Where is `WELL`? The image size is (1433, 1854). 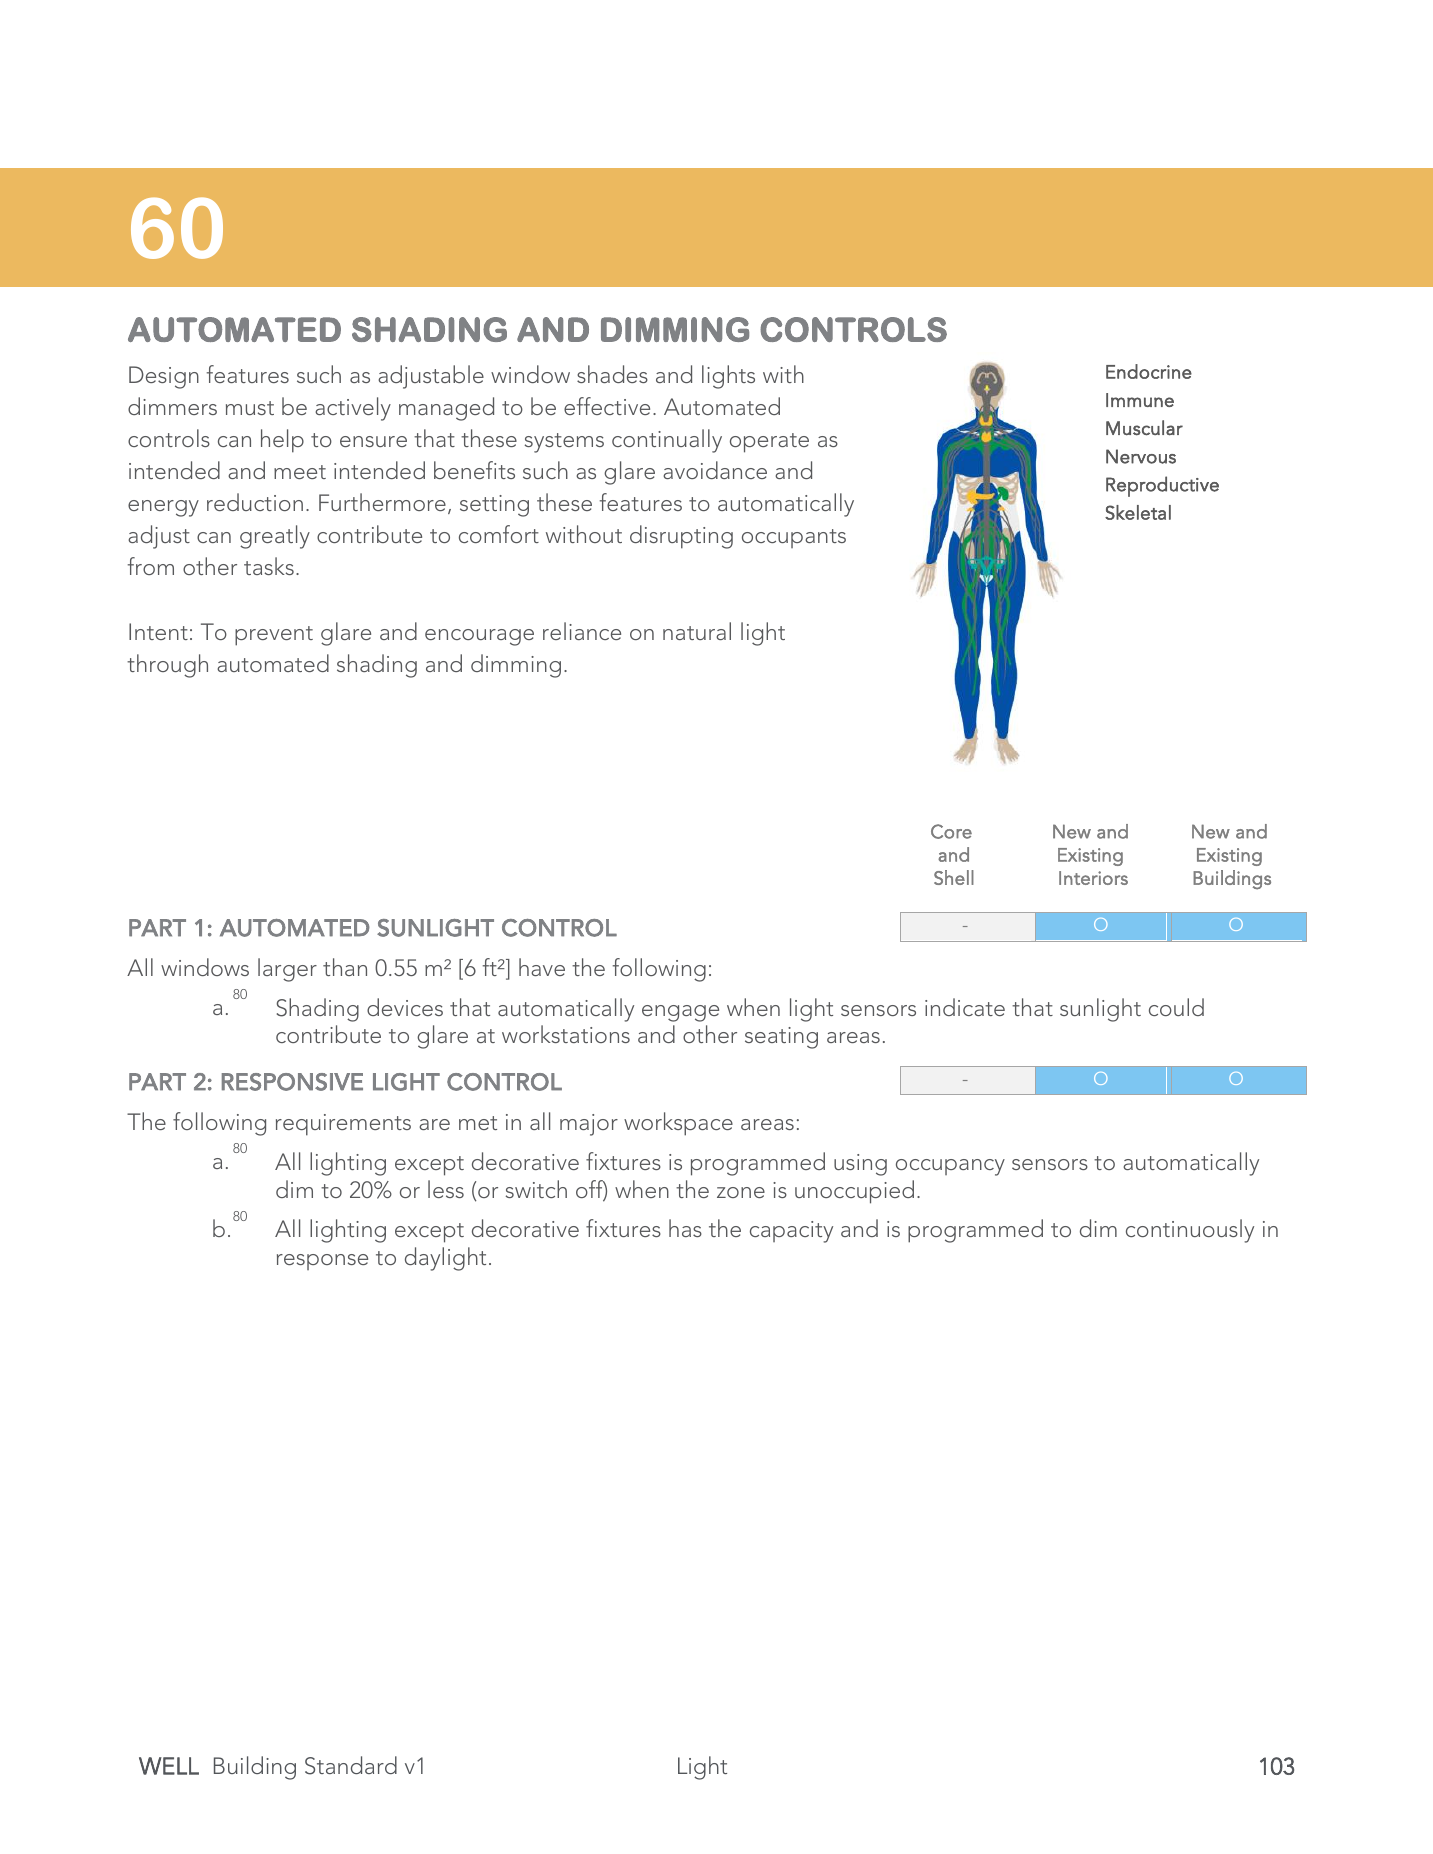
WELL is located at coordinates (169, 1766).
